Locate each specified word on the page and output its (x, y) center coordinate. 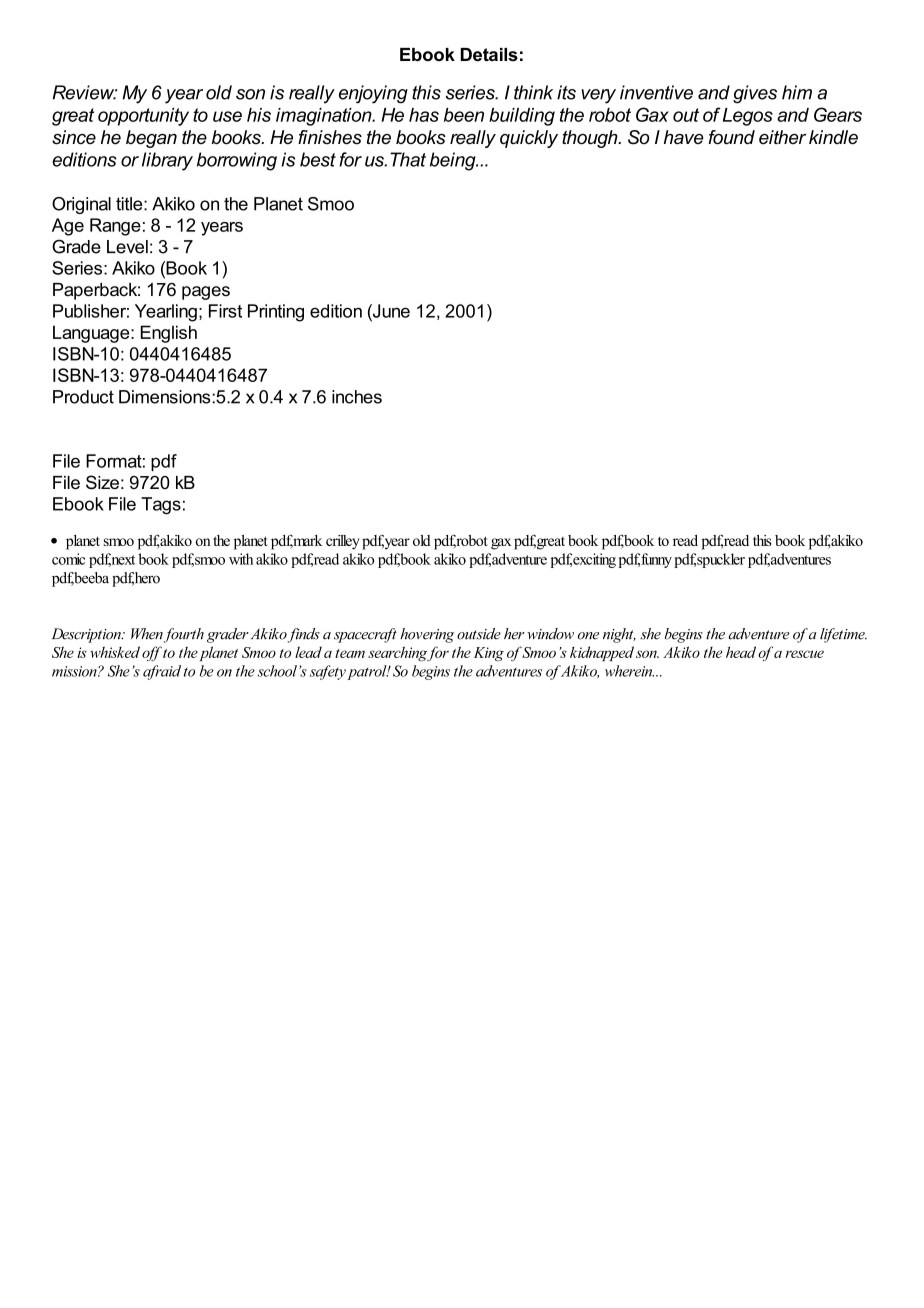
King (489, 654)
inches (357, 397)
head (741, 652)
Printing (276, 313)
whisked (116, 652)
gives (755, 94)
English (169, 334)
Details (489, 54)
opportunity (143, 117)
